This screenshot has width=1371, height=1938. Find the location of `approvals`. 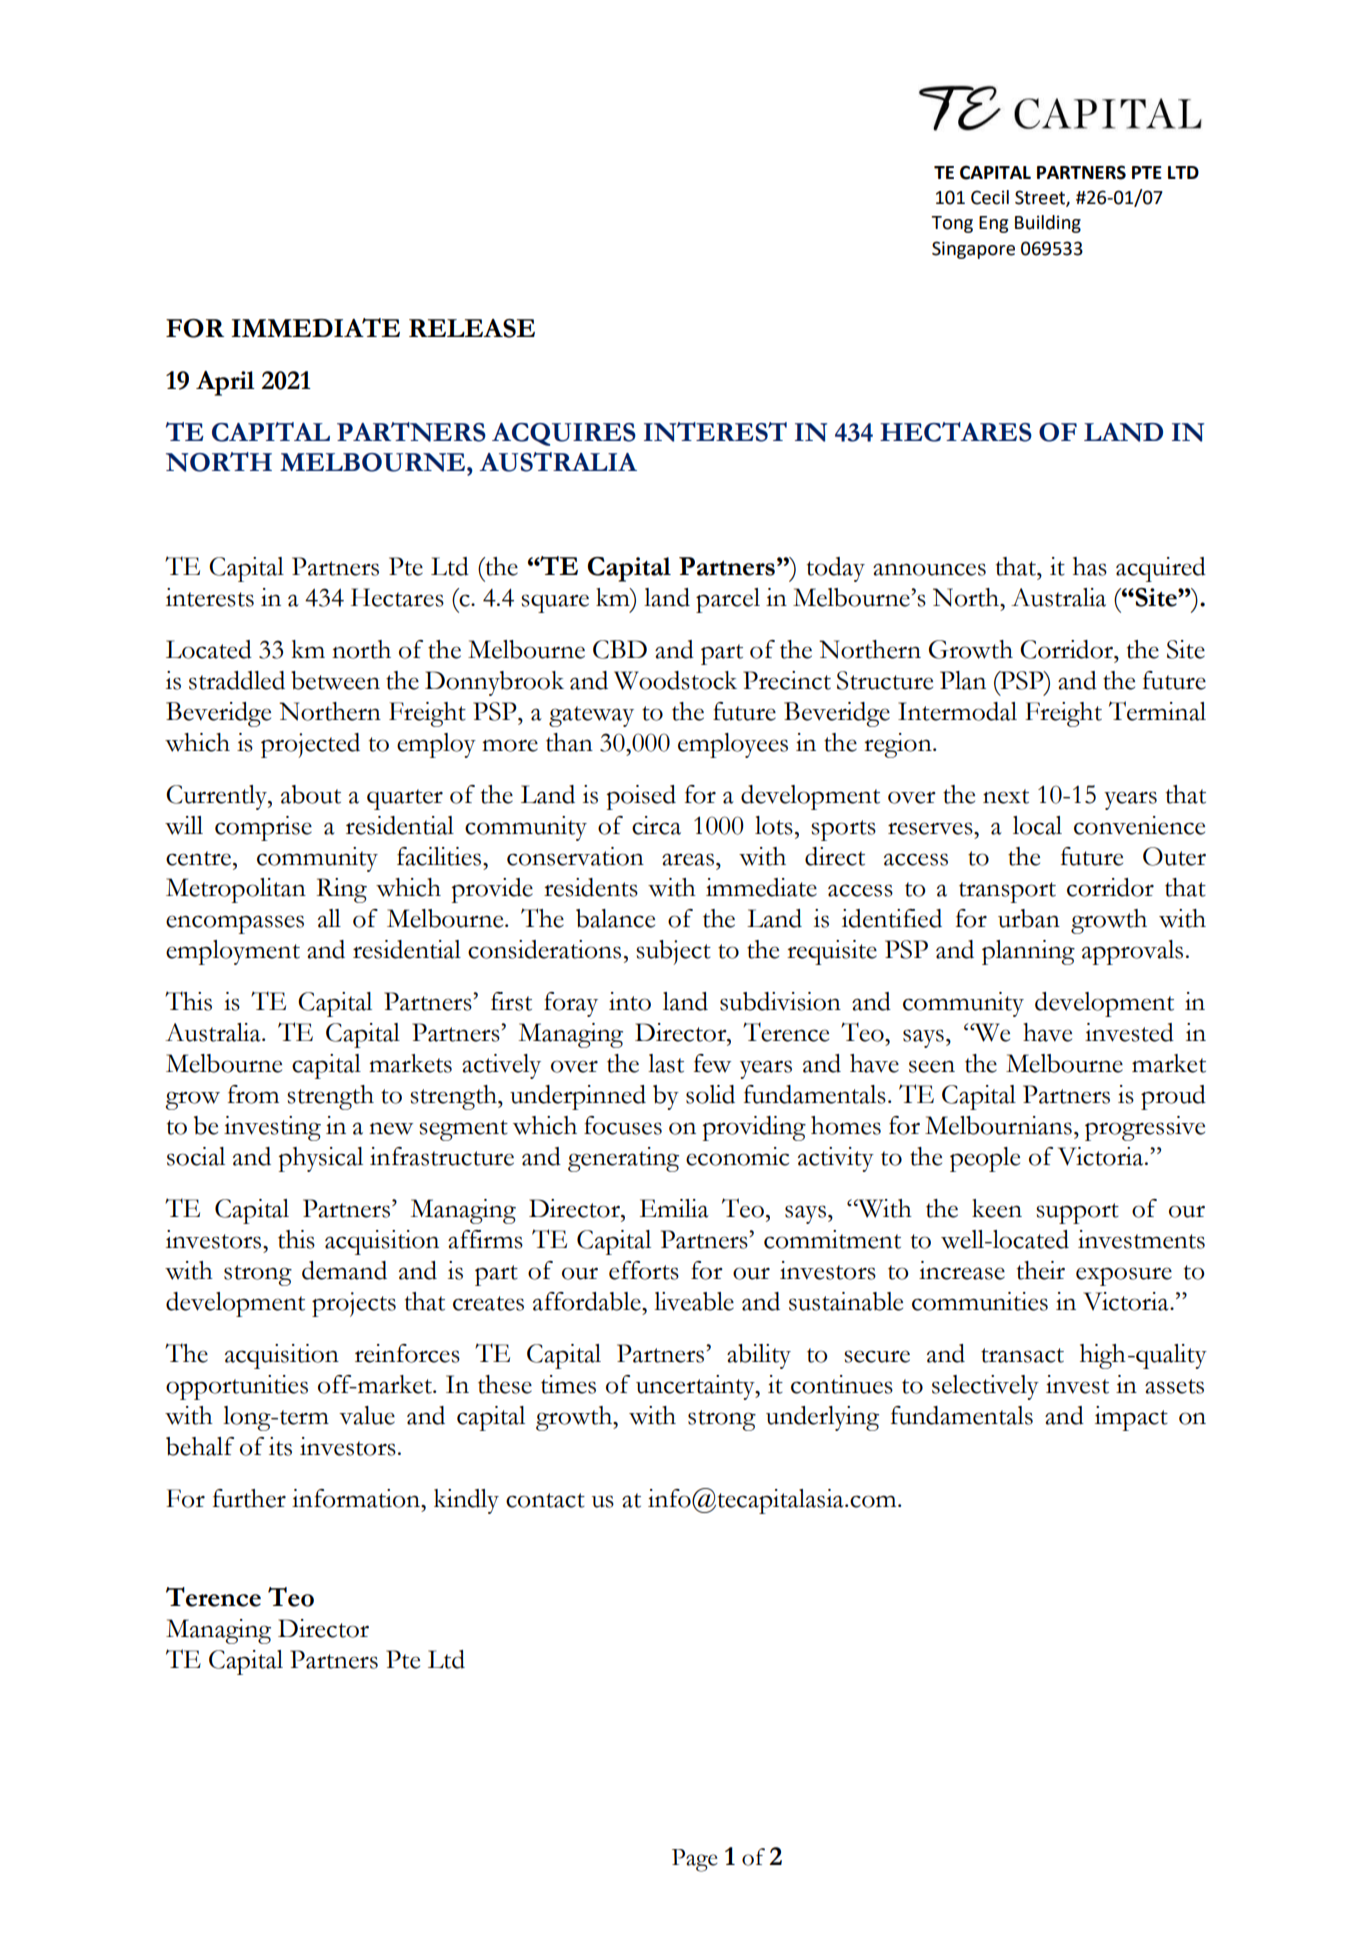

approvals is located at coordinates (1132, 952).
